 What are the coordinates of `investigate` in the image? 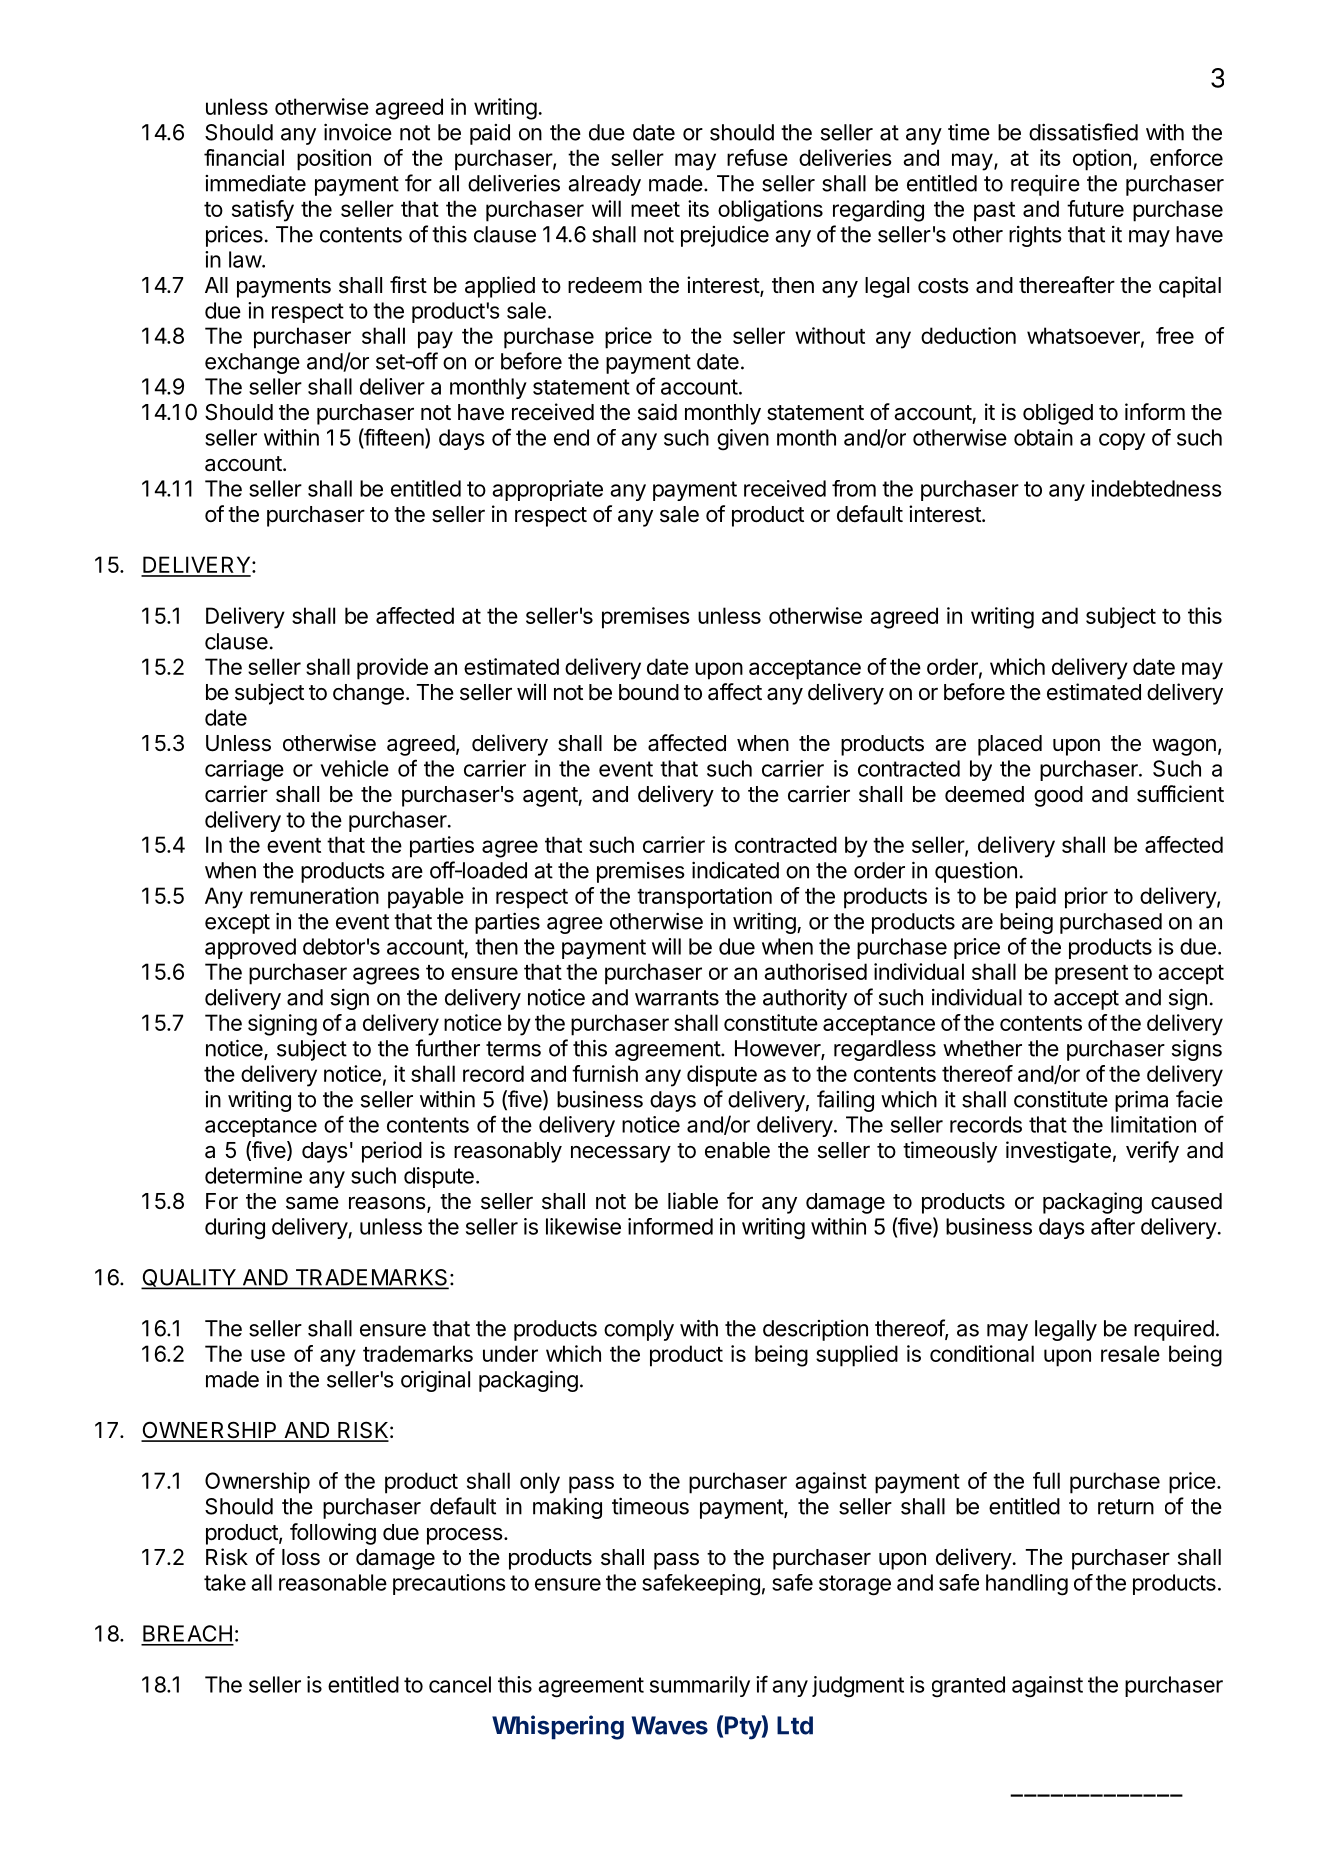 It's located at (1058, 1152).
